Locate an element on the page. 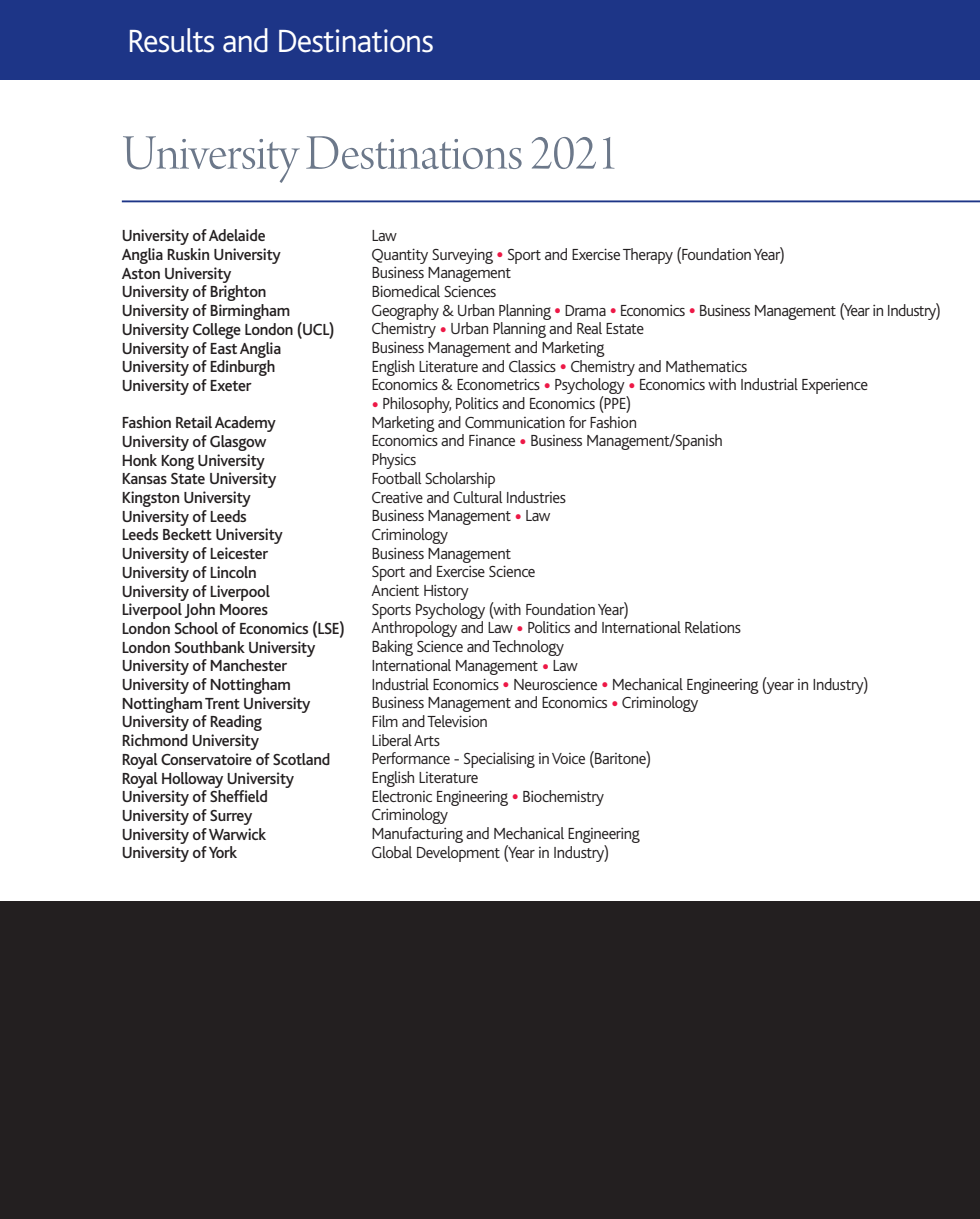 Image resolution: width=980 pixels, height=1219 pixels. Edinburgh is located at coordinates (242, 368).
